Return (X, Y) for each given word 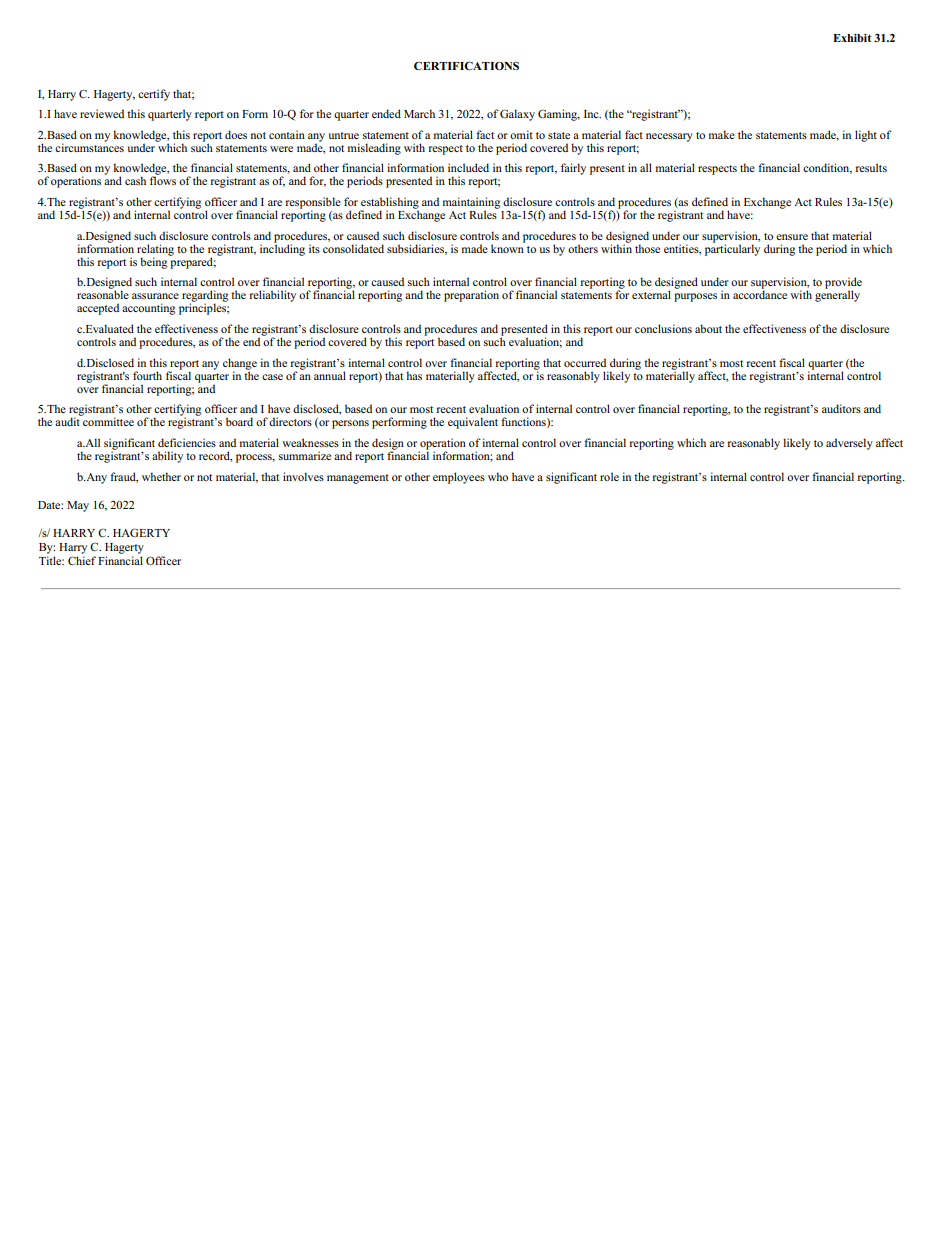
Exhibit (852, 38)
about (708, 328)
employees (459, 478)
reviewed (102, 113)
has (414, 375)
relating (155, 251)
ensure (792, 237)
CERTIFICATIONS (466, 65)
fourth (147, 375)
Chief (82, 560)
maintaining (471, 204)
